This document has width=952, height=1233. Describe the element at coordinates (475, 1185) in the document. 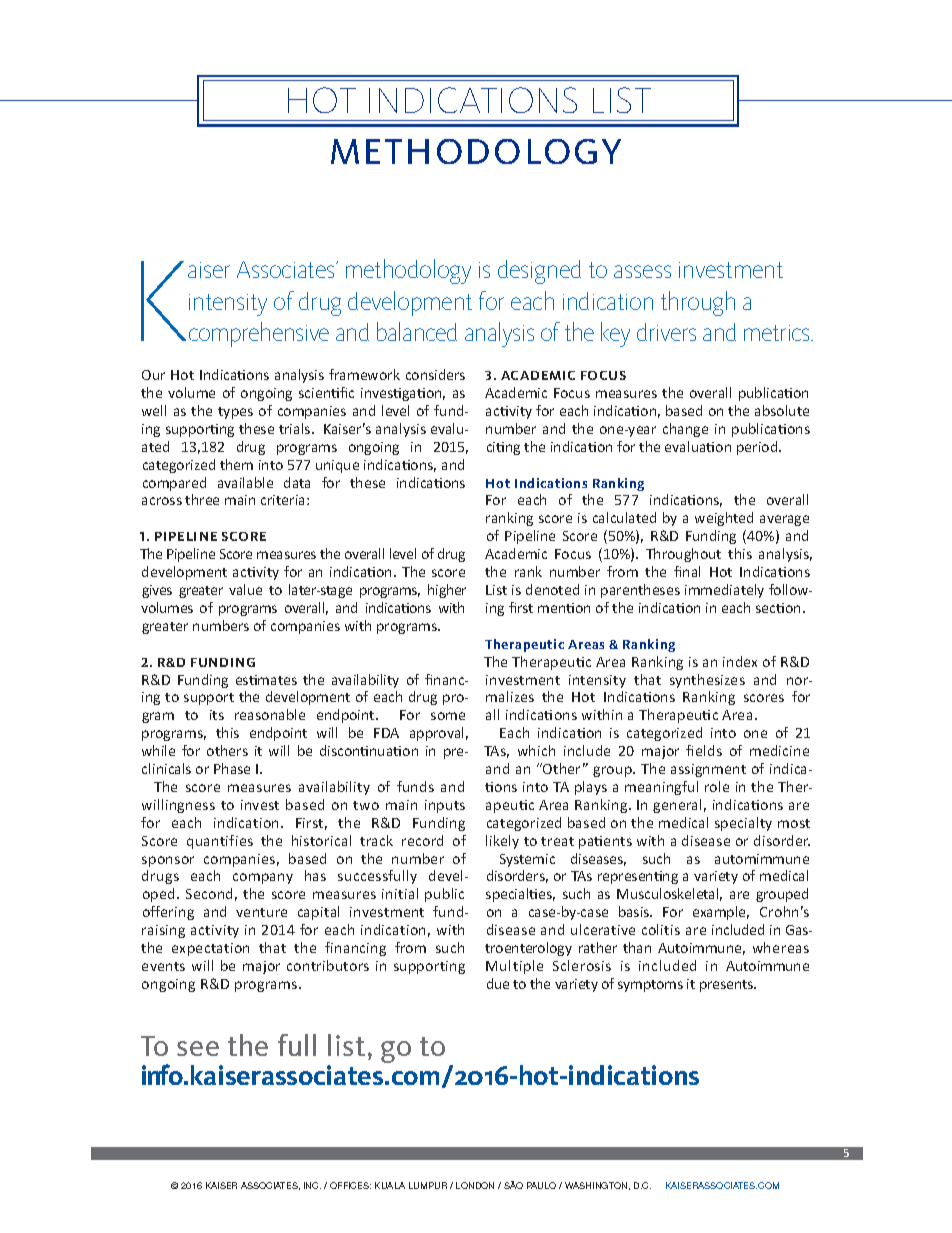

I see `LONDON` at that location.
